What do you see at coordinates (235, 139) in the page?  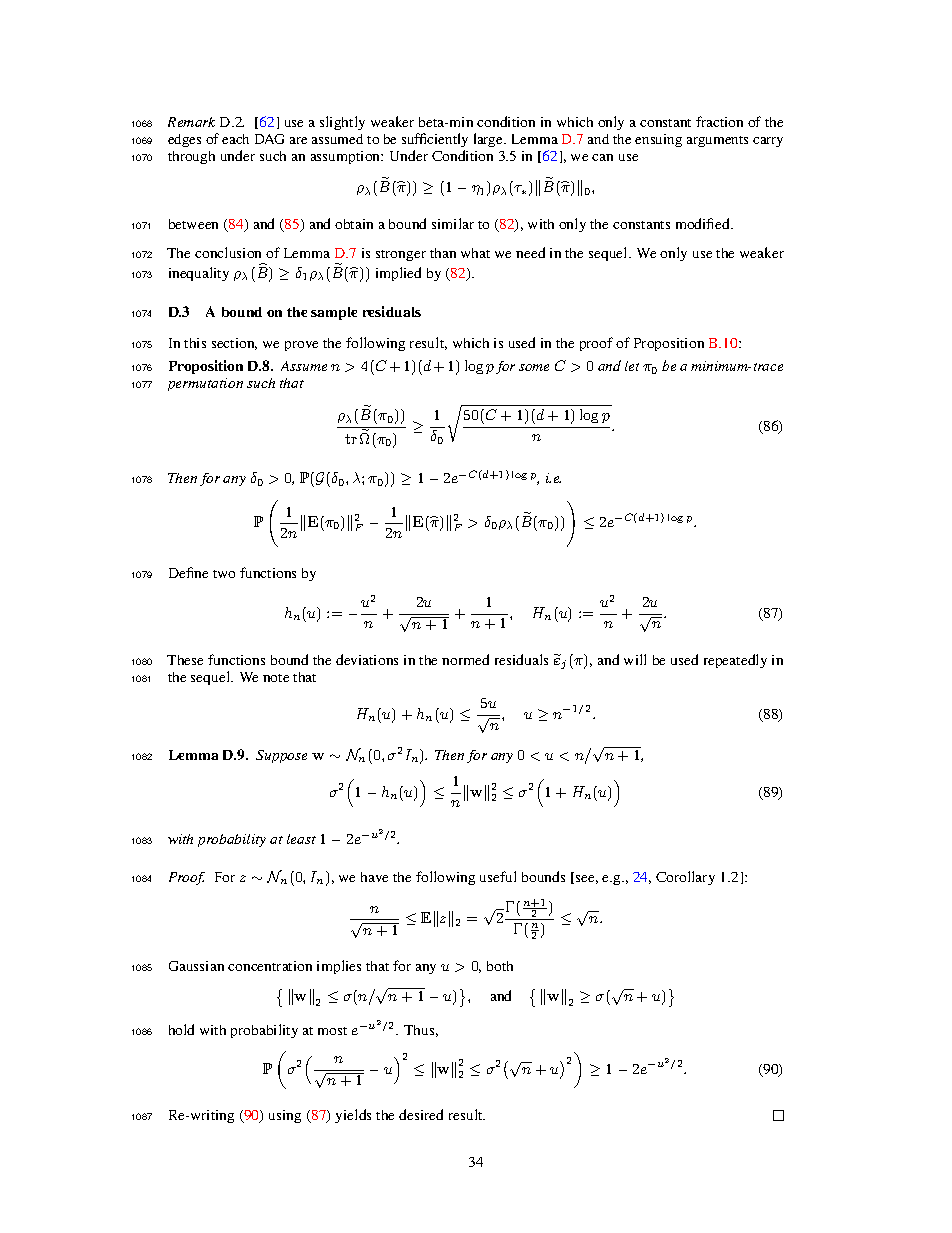 I see `each` at bounding box center [235, 139].
